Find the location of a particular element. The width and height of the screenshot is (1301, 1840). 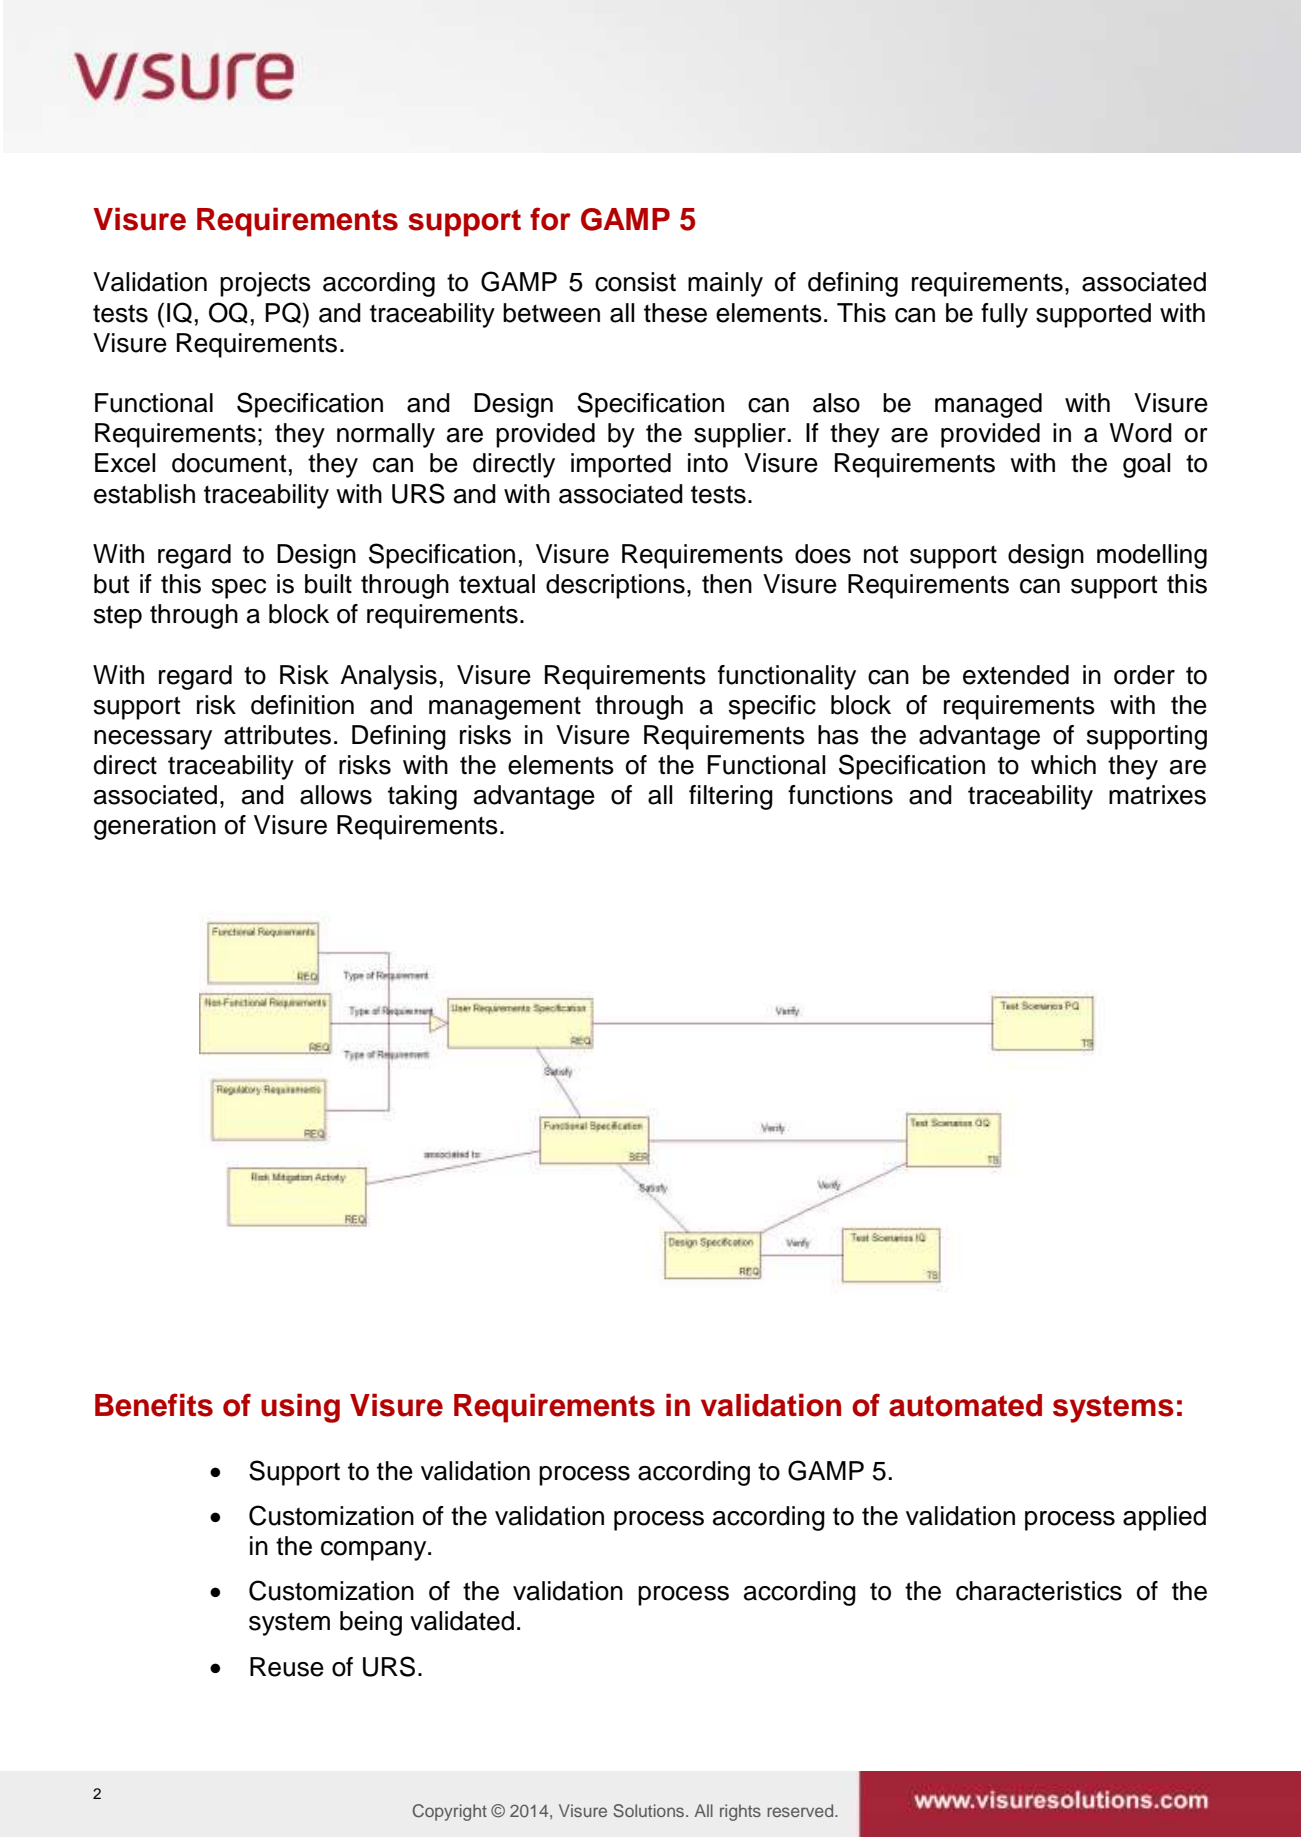

consist is located at coordinates (635, 282).
